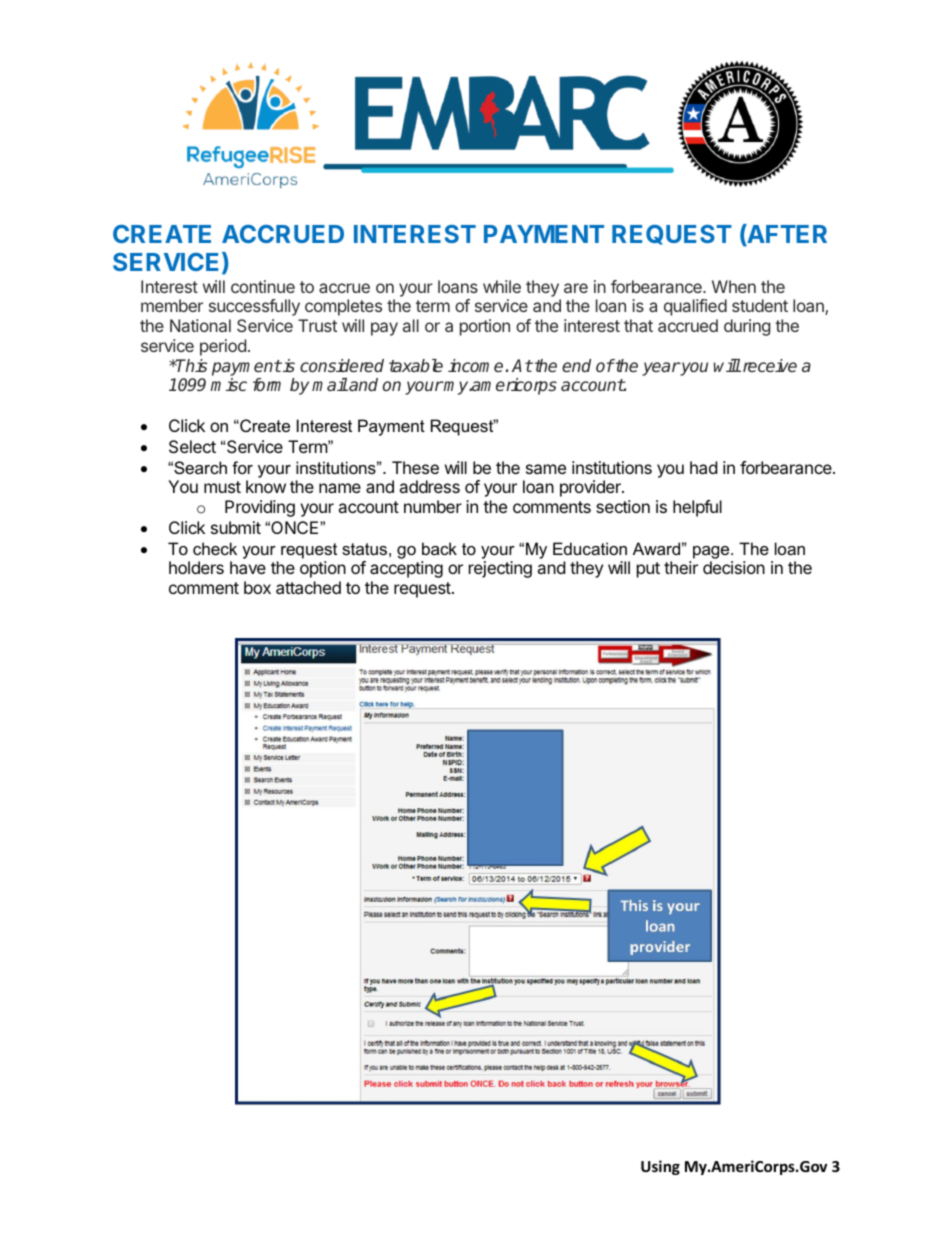 This document has width=952, height=1233. What do you see at coordinates (648, 570) in the document?
I see `put` at bounding box center [648, 570].
